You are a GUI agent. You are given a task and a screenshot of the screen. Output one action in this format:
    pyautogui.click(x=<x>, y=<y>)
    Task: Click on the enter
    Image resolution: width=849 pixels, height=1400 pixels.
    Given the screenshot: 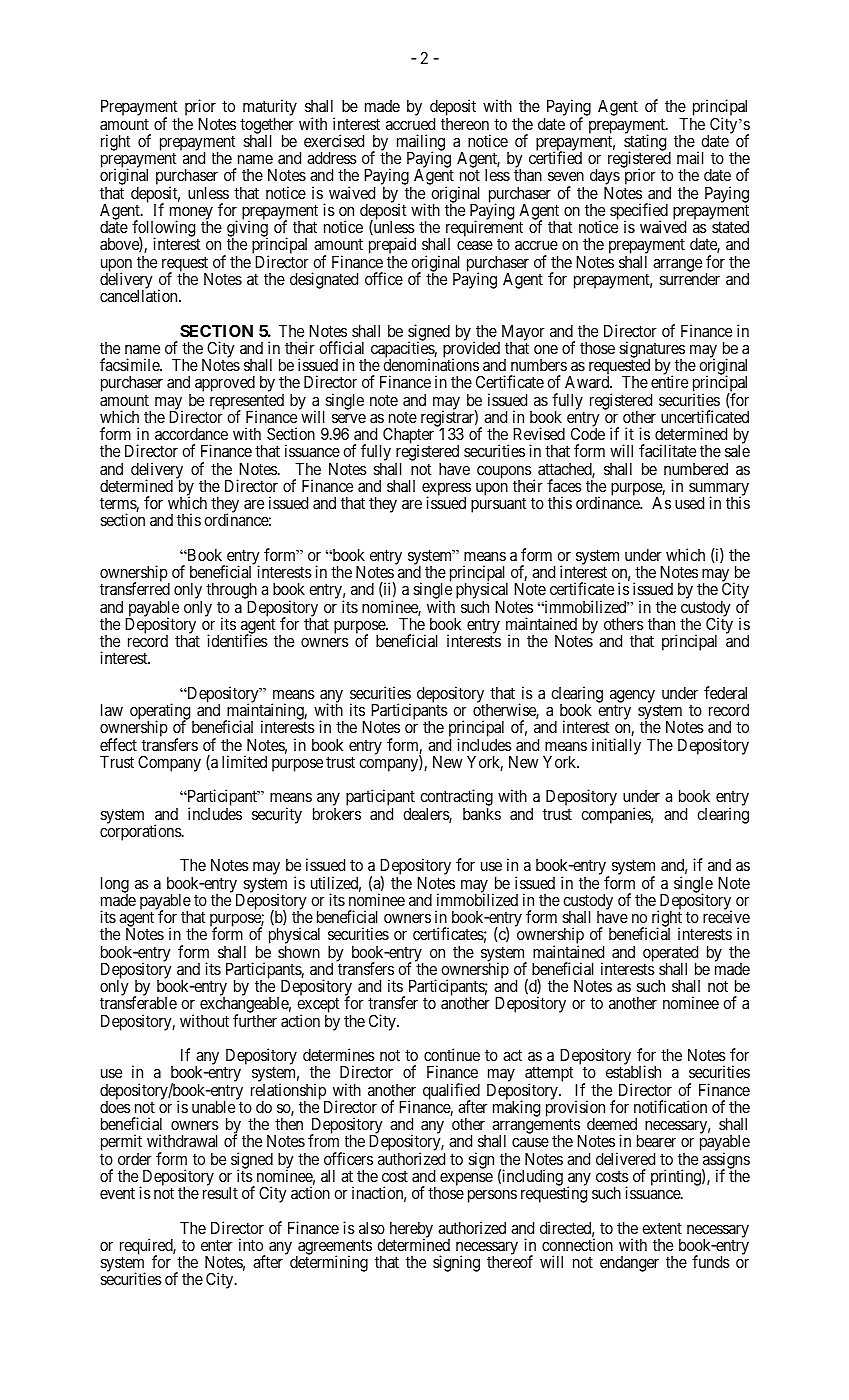 What is the action you would take?
    pyautogui.click(x=217, y=1245)
